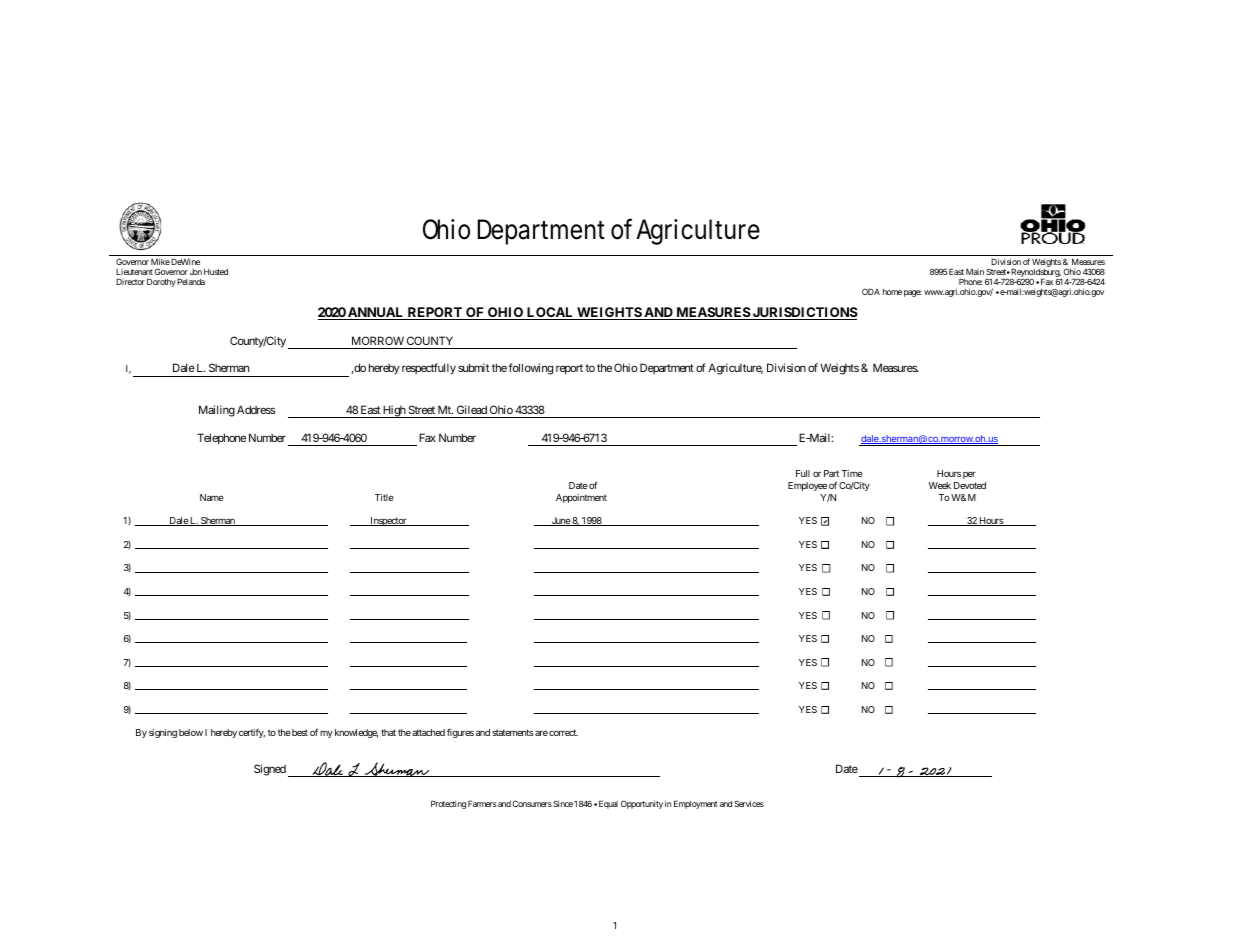  I want to click on Services, so click(749, 803).
